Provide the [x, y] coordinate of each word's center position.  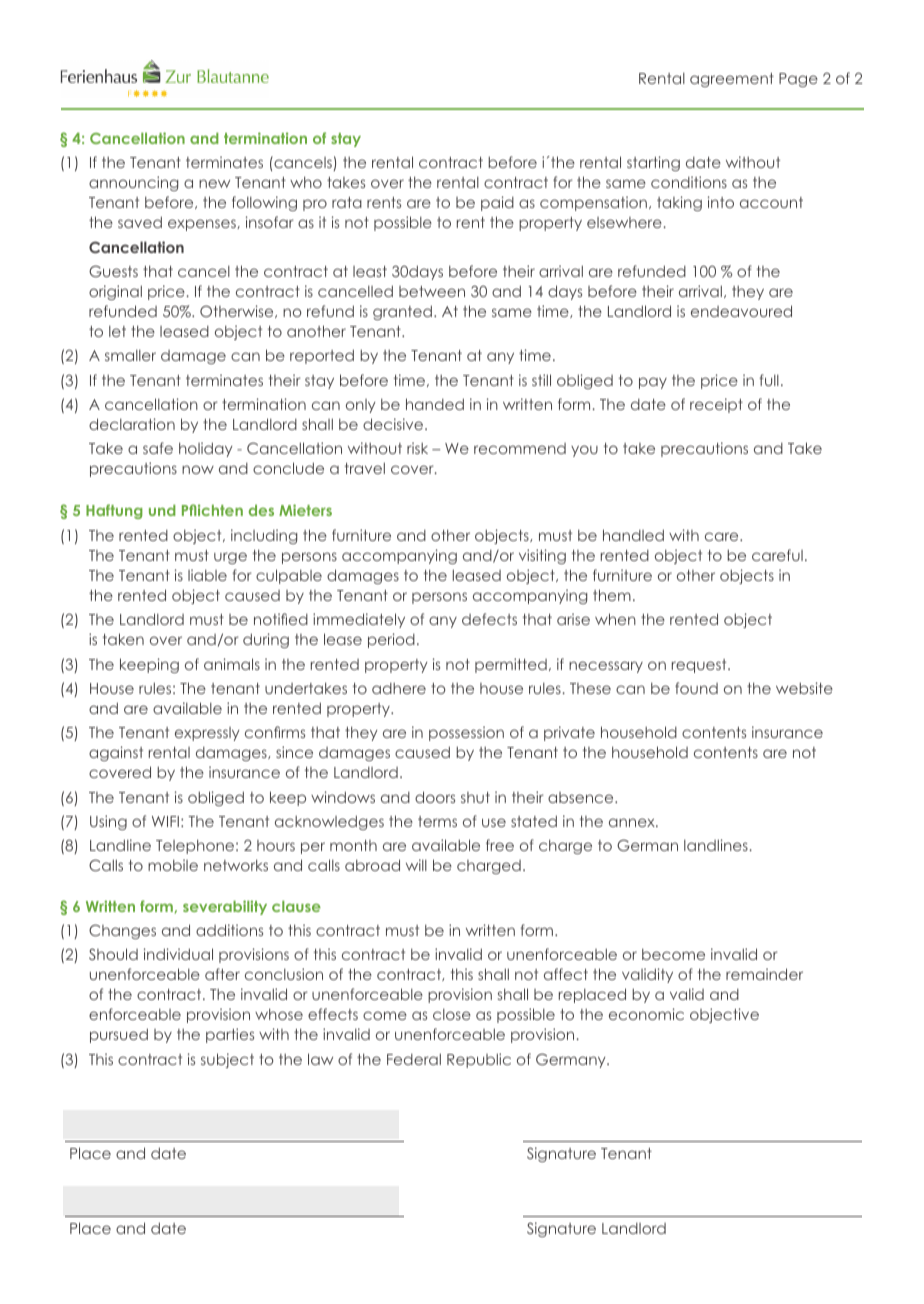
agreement [732, 80]
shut [475, 797]
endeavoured [741, 311]
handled [633, 535]
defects [489, 619]
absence [582, 797]
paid [497, 203]
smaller [130, 355]
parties [230, 1035]
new [214, 183]
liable [207, 575]
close [452, 1014]
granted [402, 312]
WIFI [165, 821]
